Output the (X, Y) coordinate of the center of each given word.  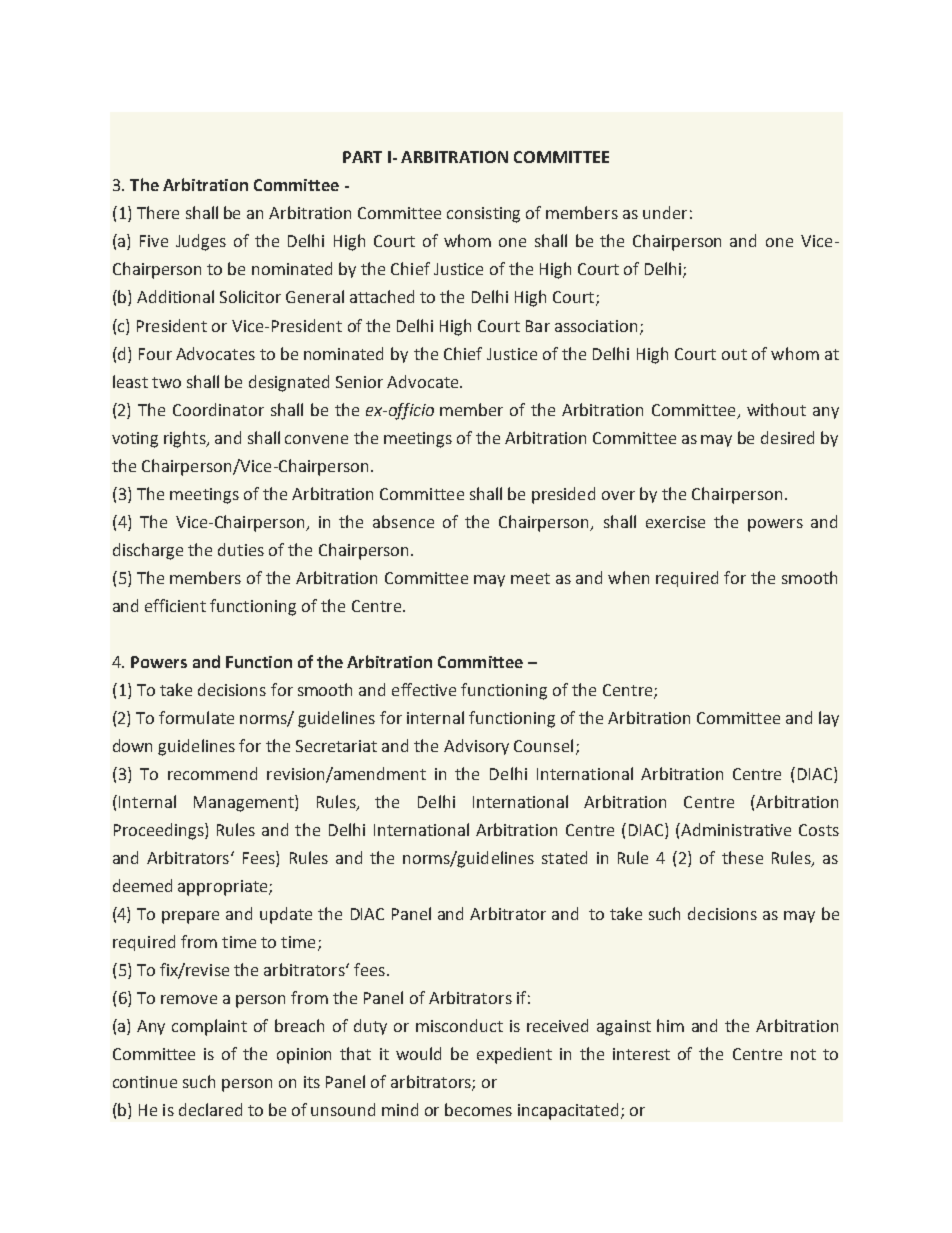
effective (424, 689)
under (665, 212)
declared (210, 1109)
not (803, 1054)
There (158, 212)
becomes (478, 1109)
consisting (483, 215)
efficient (175, 605)
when (628, 577)
